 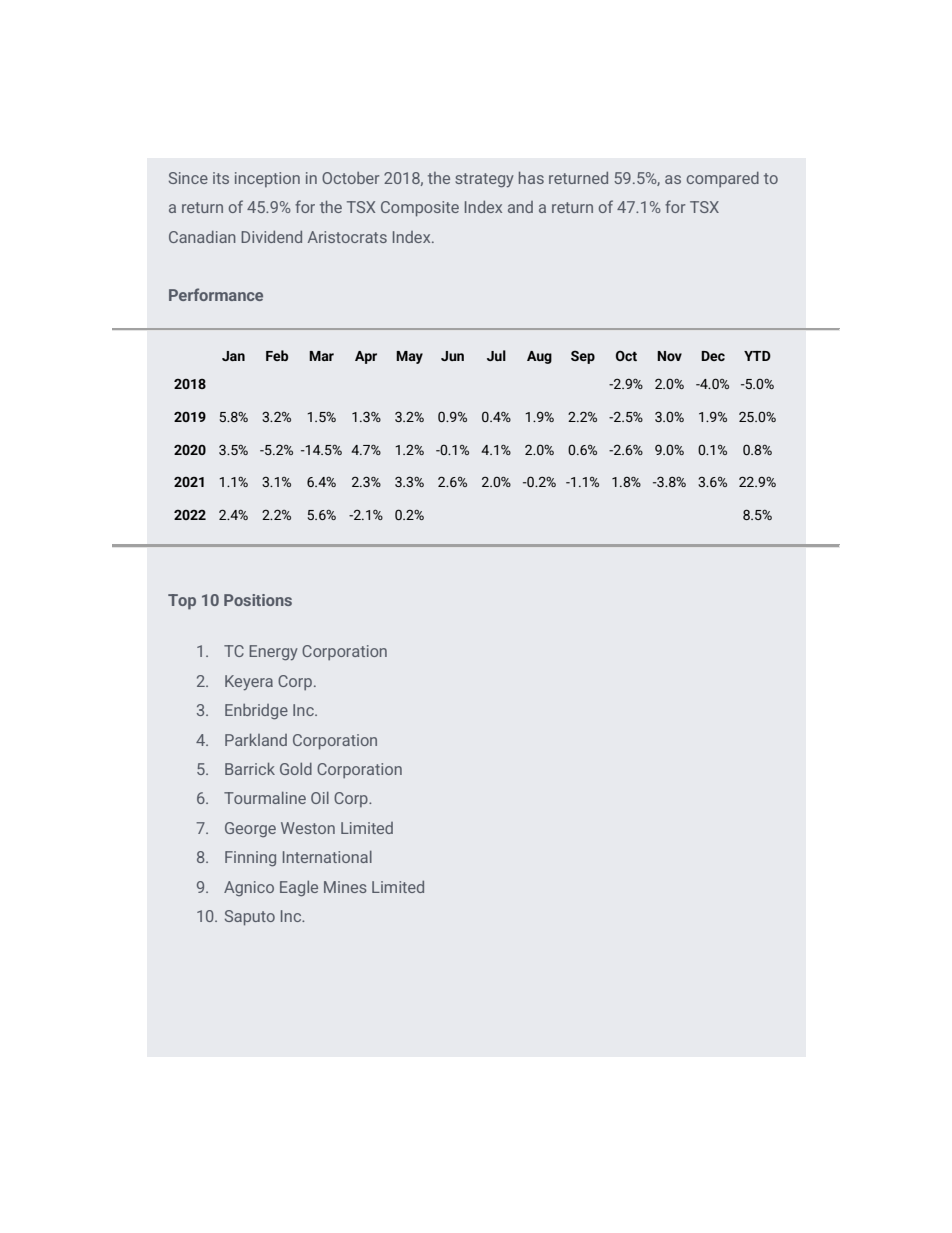 I want to click on Parkland, so click(x=256, y=740).
